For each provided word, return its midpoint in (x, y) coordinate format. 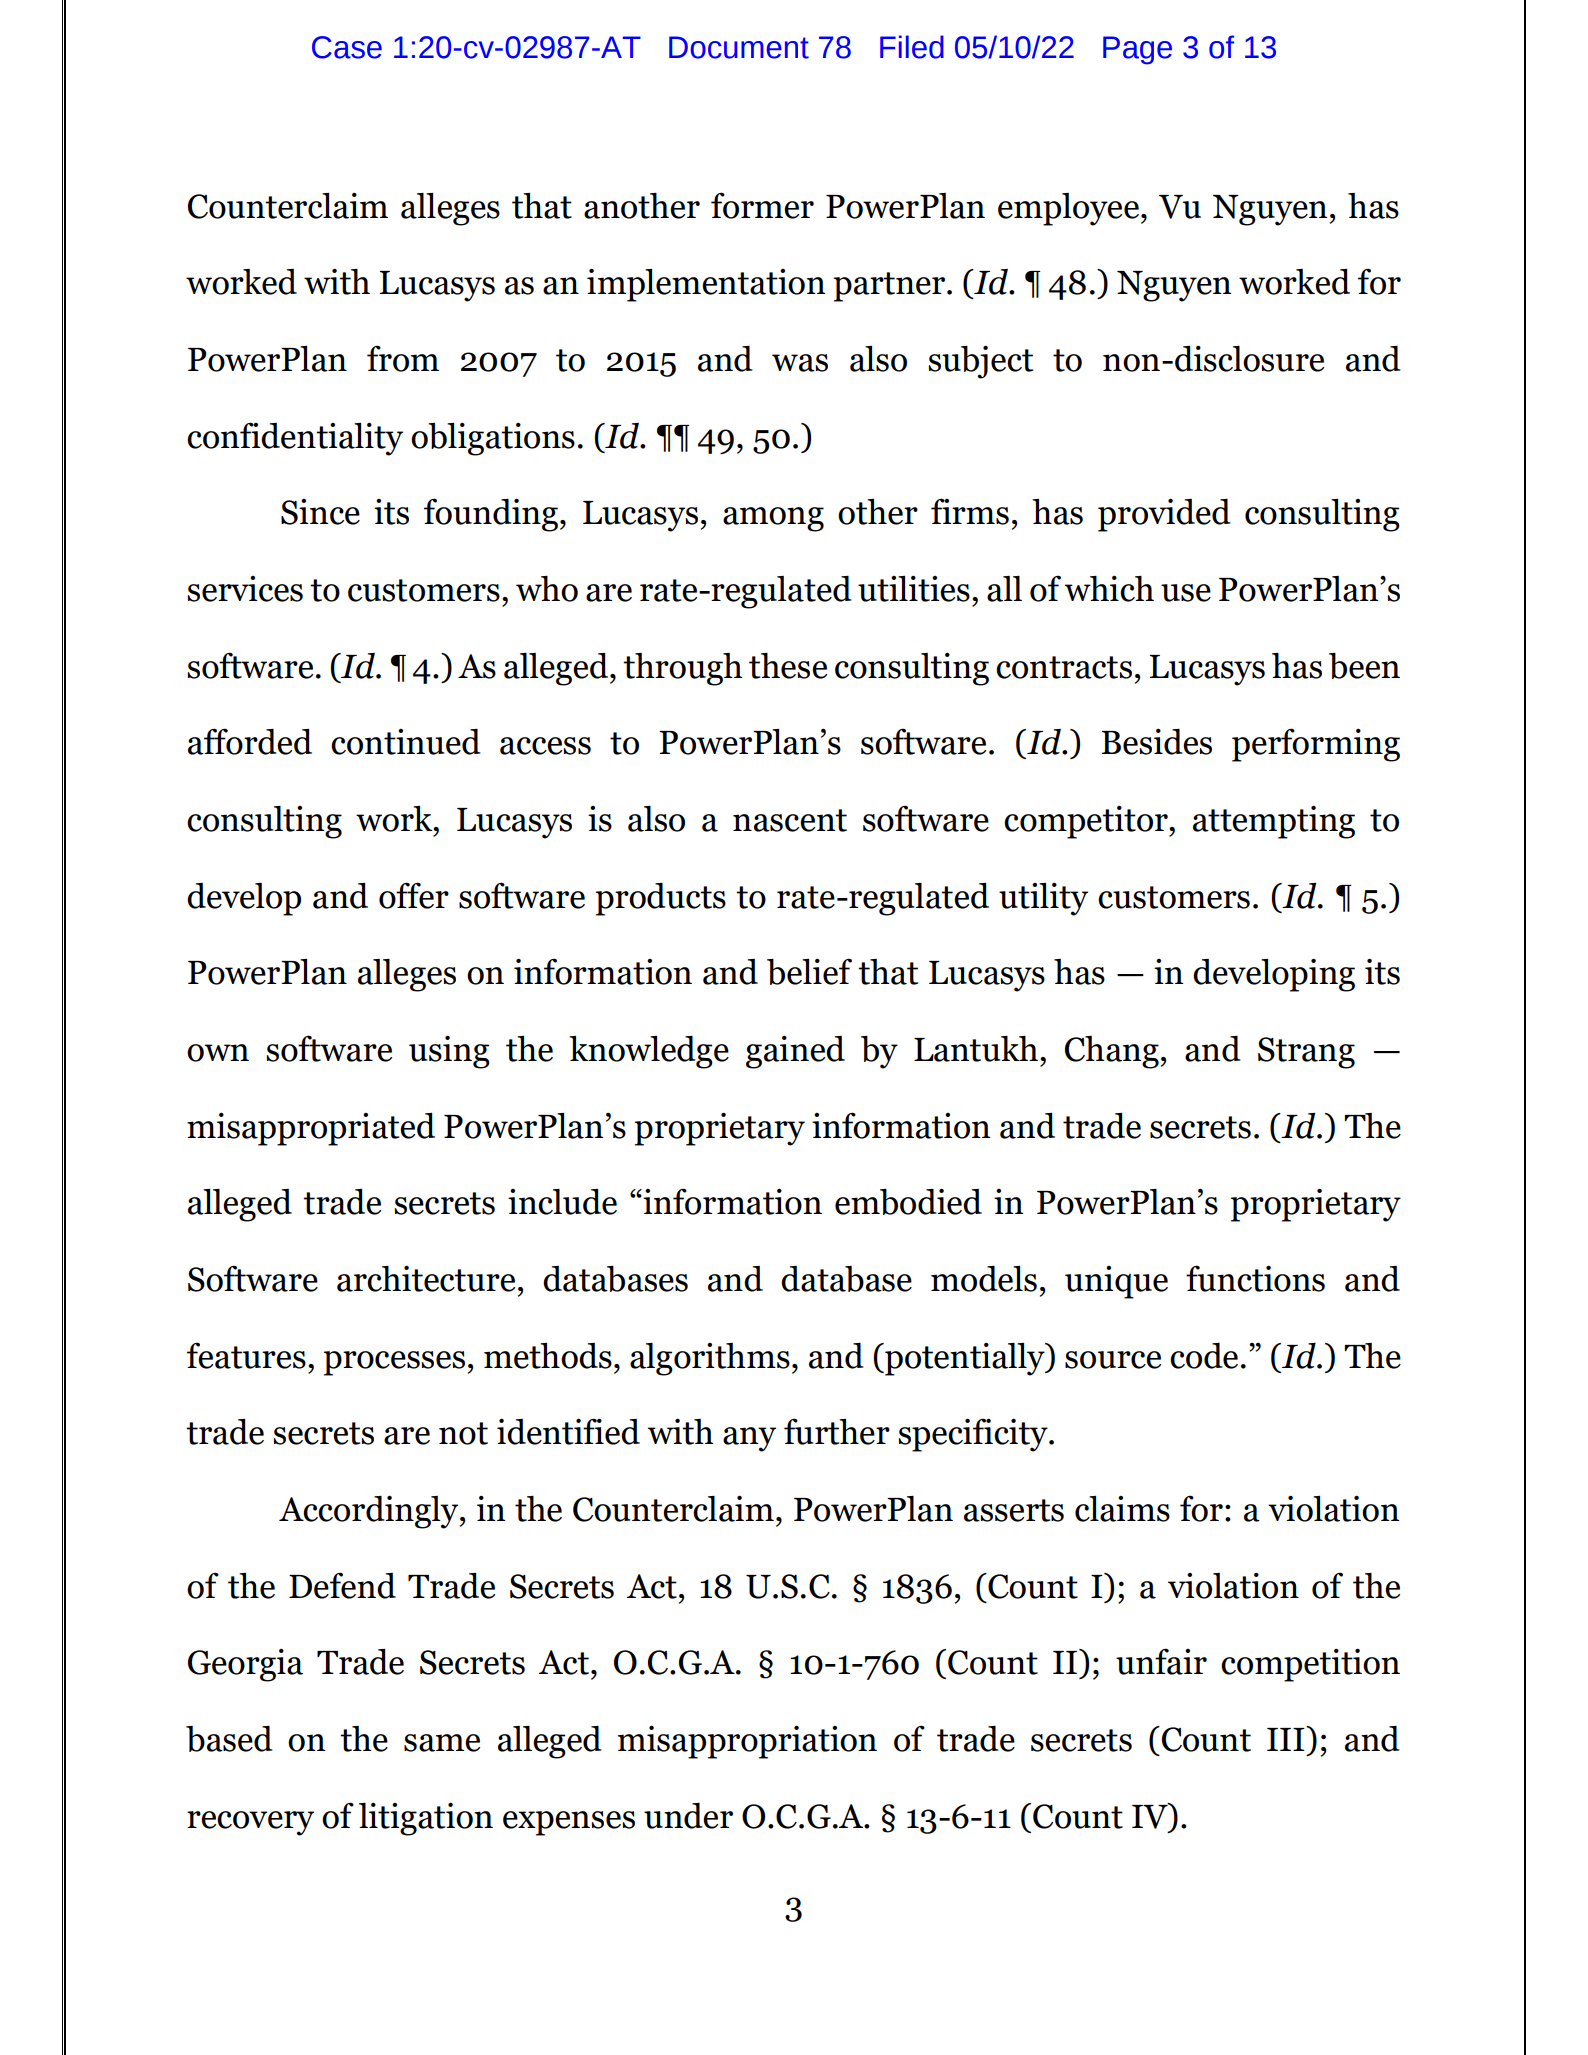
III (1287, 1738)
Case (347, 47)
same (442, 1743)
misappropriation (747, 1742)
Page (1137, 50)
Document (739, 47)
